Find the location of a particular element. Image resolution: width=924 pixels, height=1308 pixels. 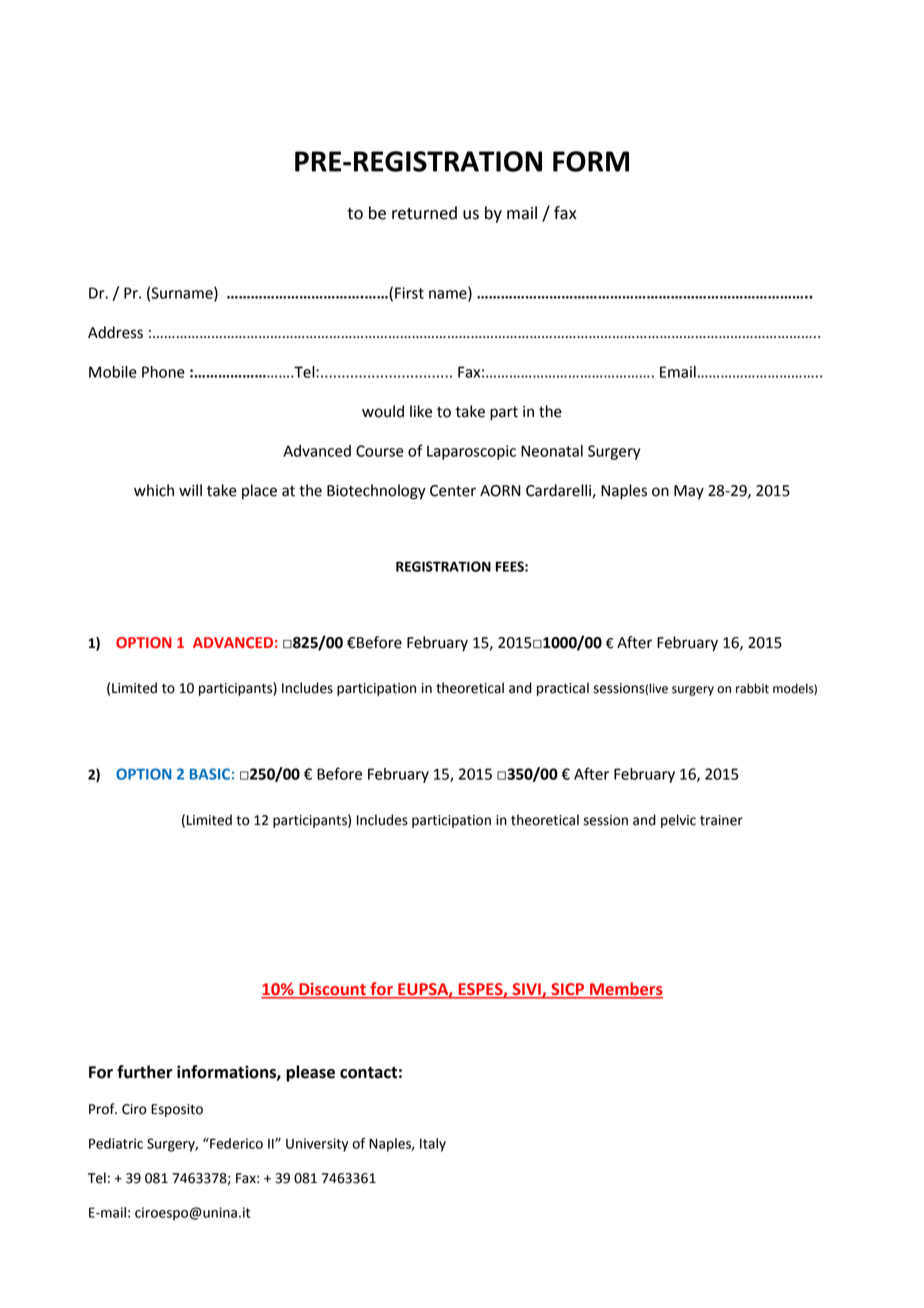

practical is located at coordinates (563, 689).
